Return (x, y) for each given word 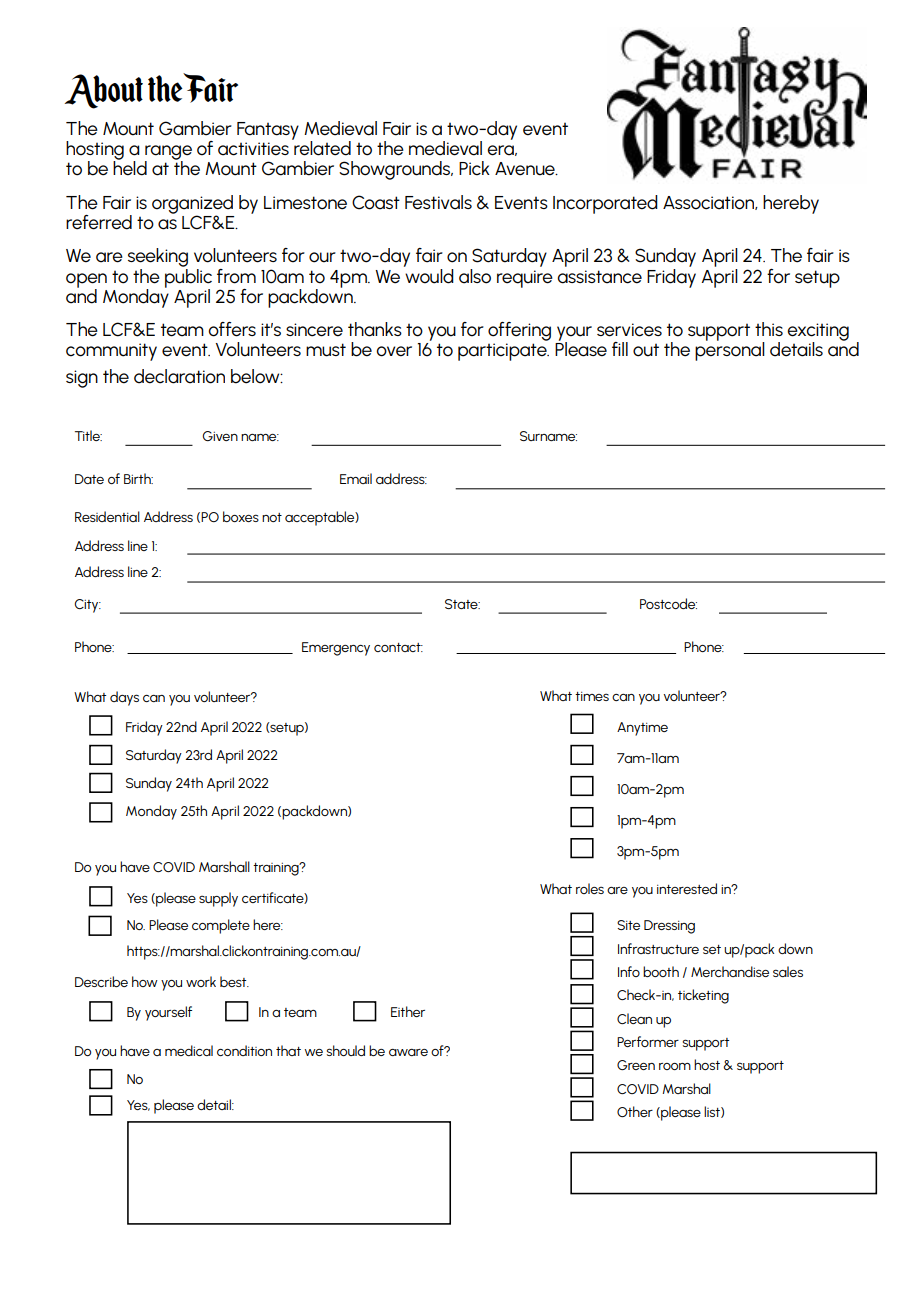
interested (687, 888)
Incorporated (605, 204)
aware (408, 1052)
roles (590, 888)
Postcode (668, 603)
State (462, 604)
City (87, 606)
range (168, 153)
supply (218, 899)
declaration (179, 376)
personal (730, 350)
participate (503, 352)
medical (189, 1050)
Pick (474, 168)
